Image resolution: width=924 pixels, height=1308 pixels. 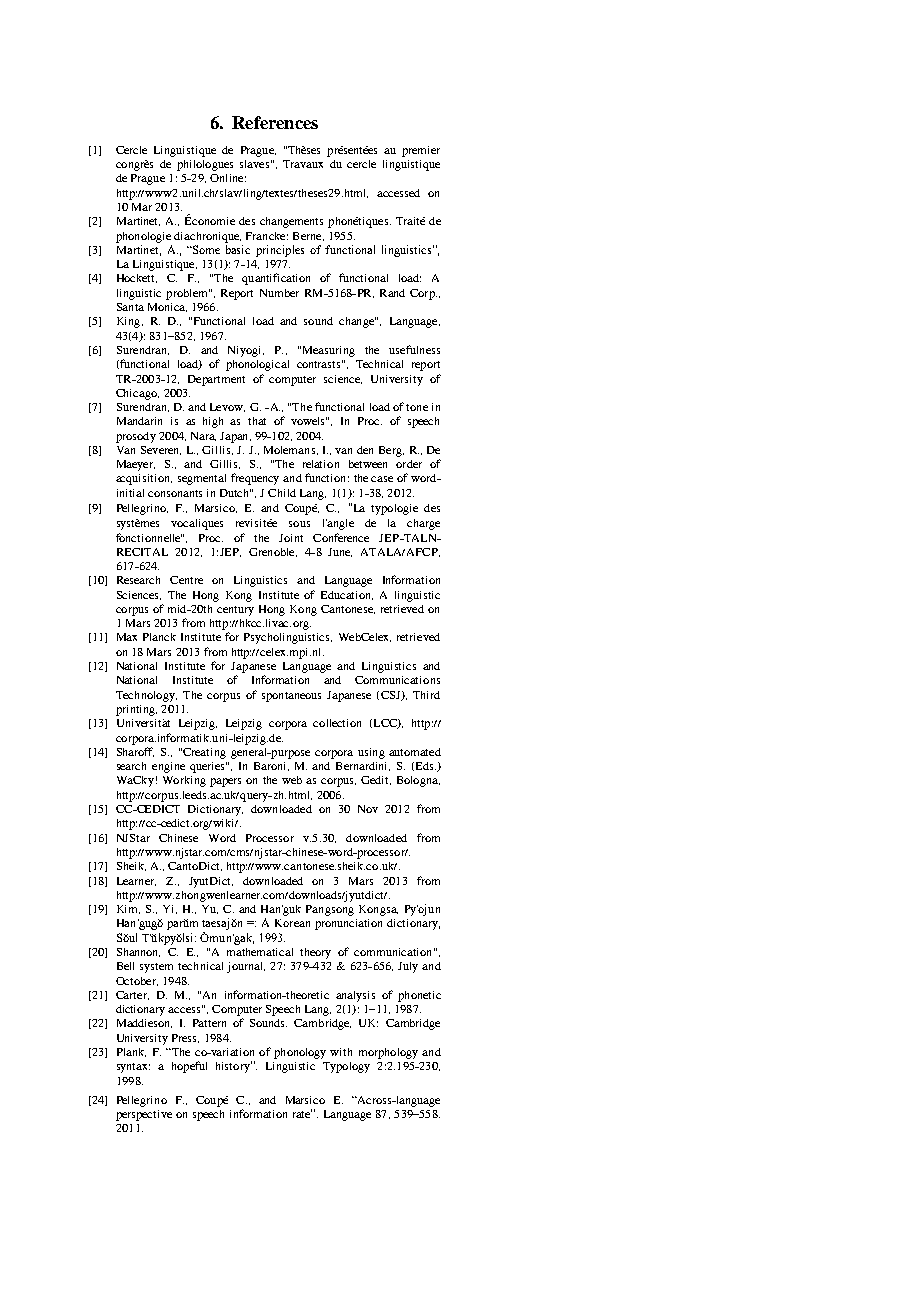 What do you see at coordinates (128, 909) in the page?
I see `Kim` at bounding box center [128, 909].
